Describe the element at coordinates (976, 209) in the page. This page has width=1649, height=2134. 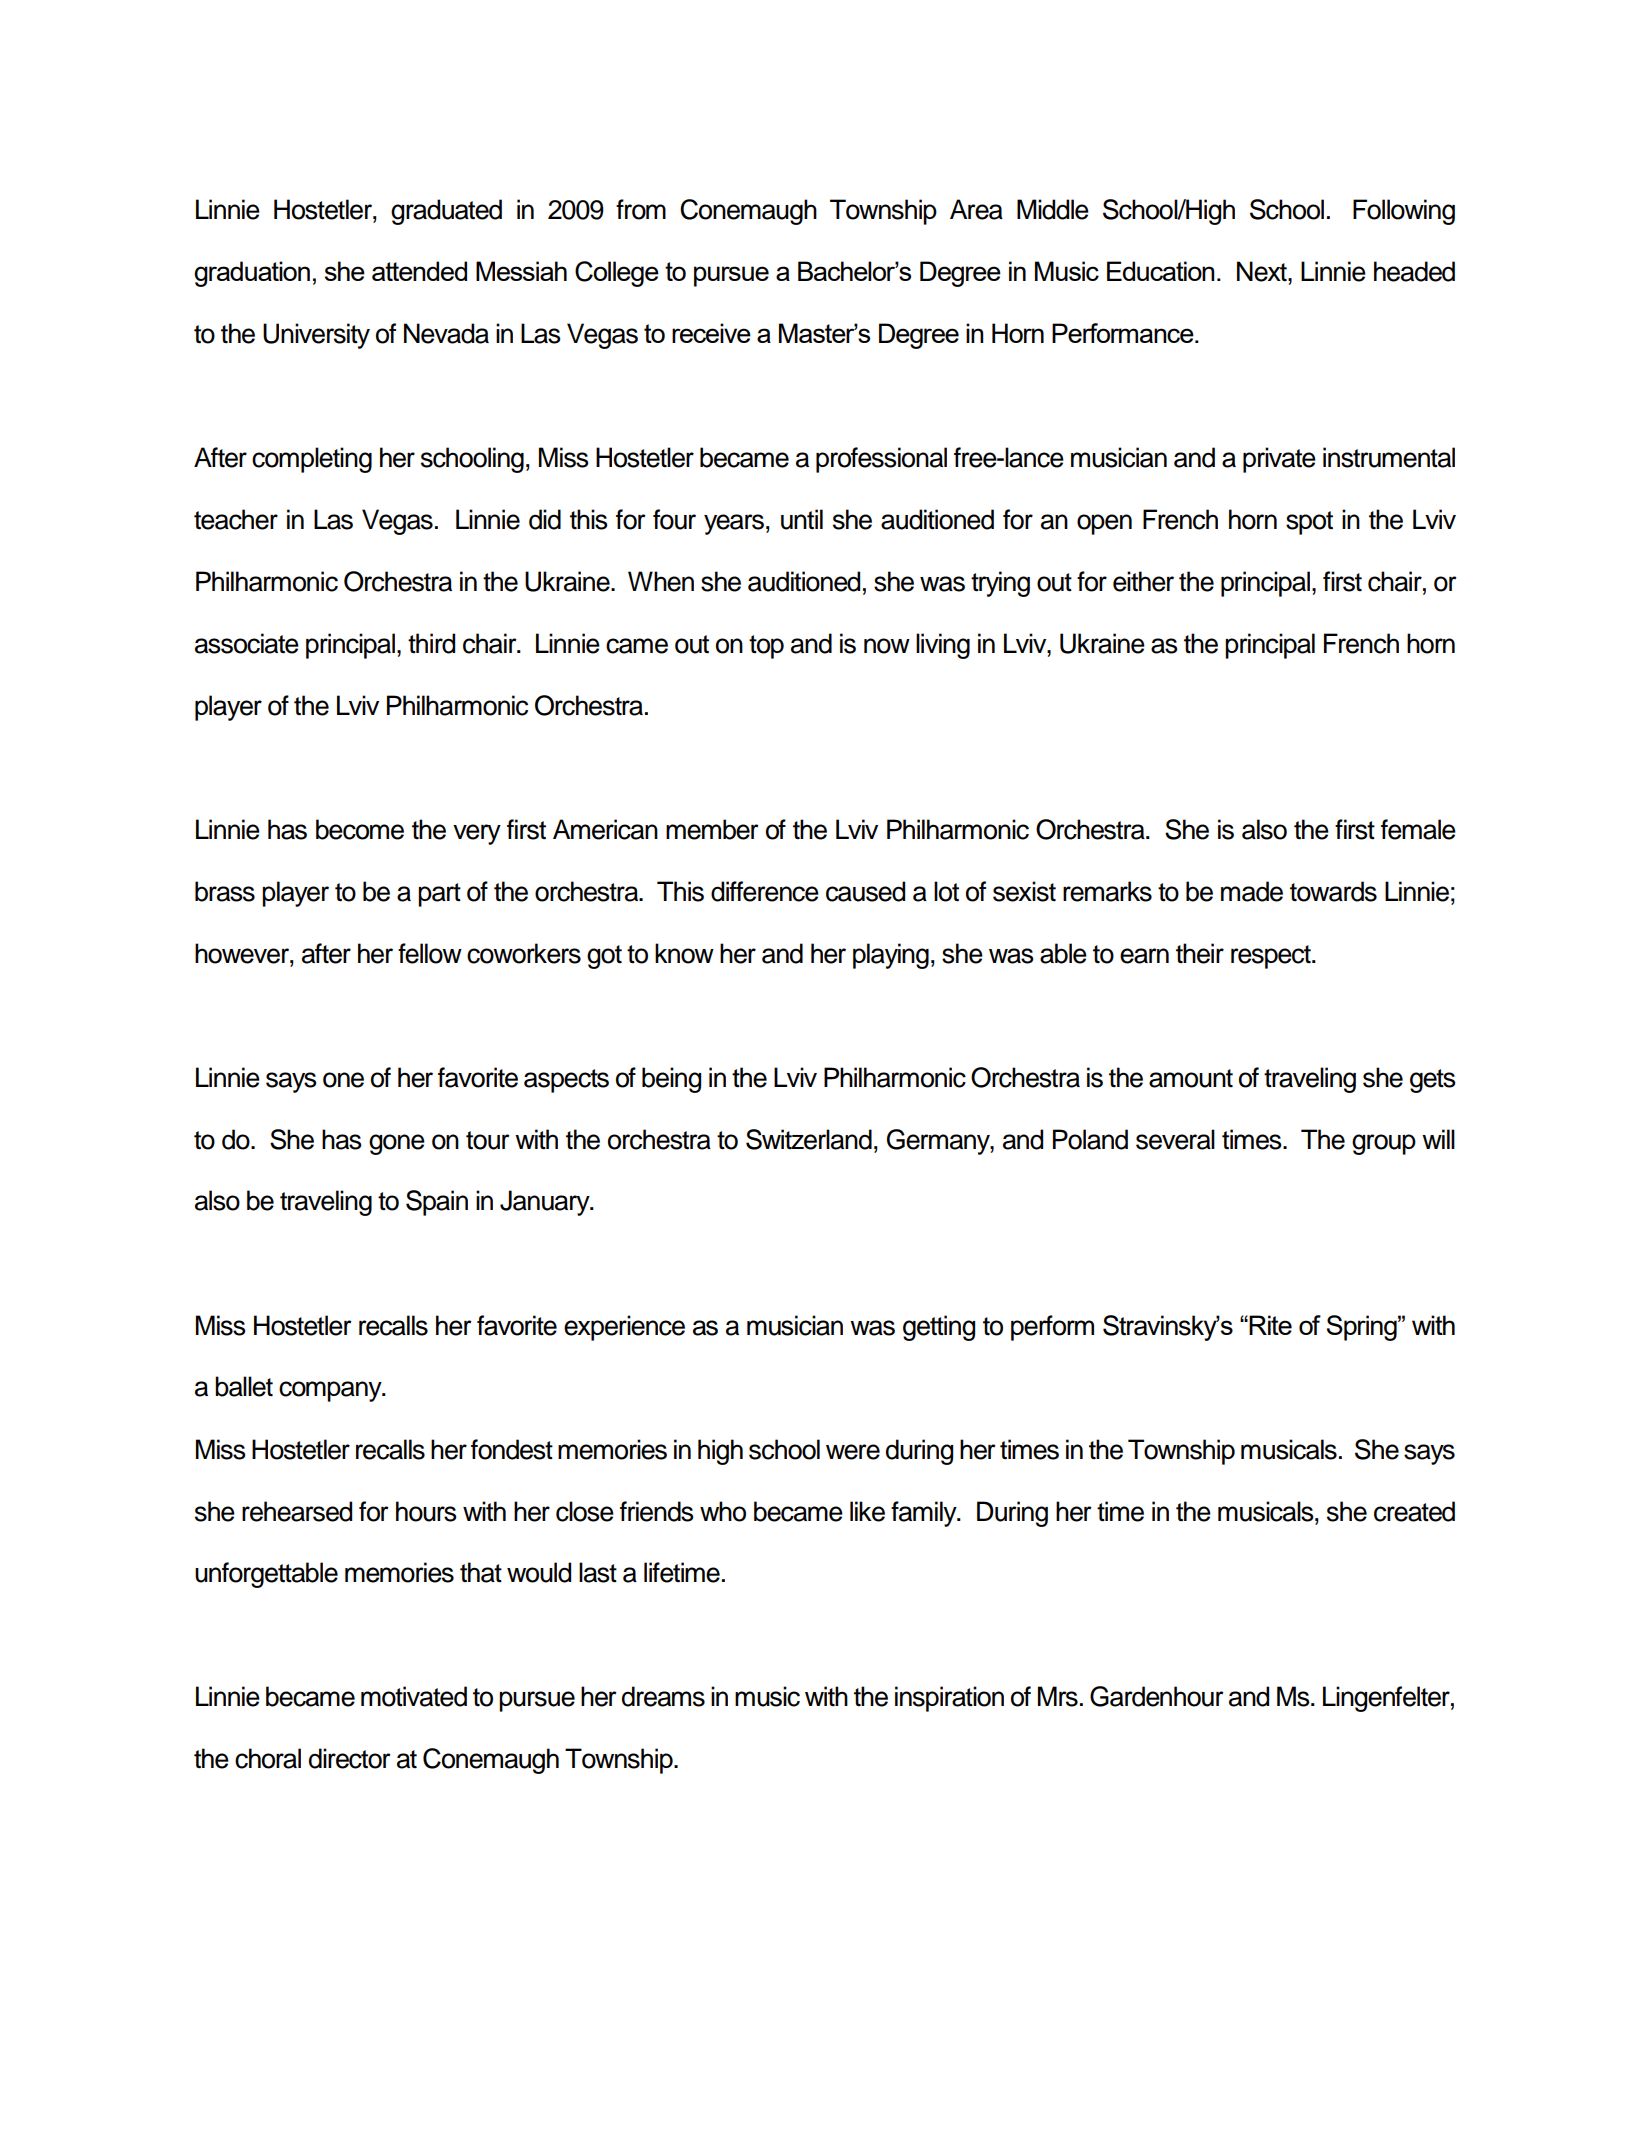
I see `Area` at that location.
